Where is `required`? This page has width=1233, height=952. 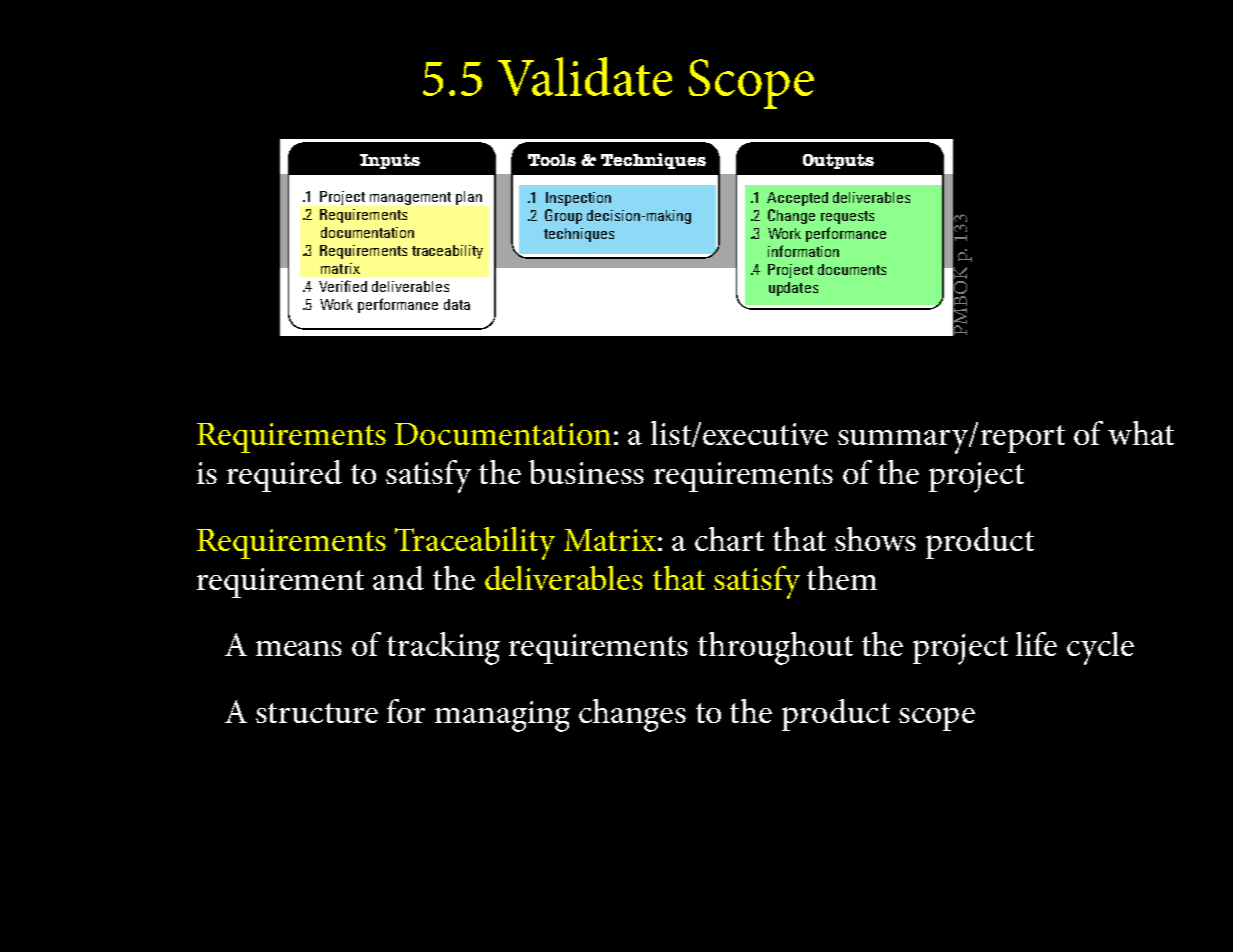 required is located at coordinates (284, 476).
